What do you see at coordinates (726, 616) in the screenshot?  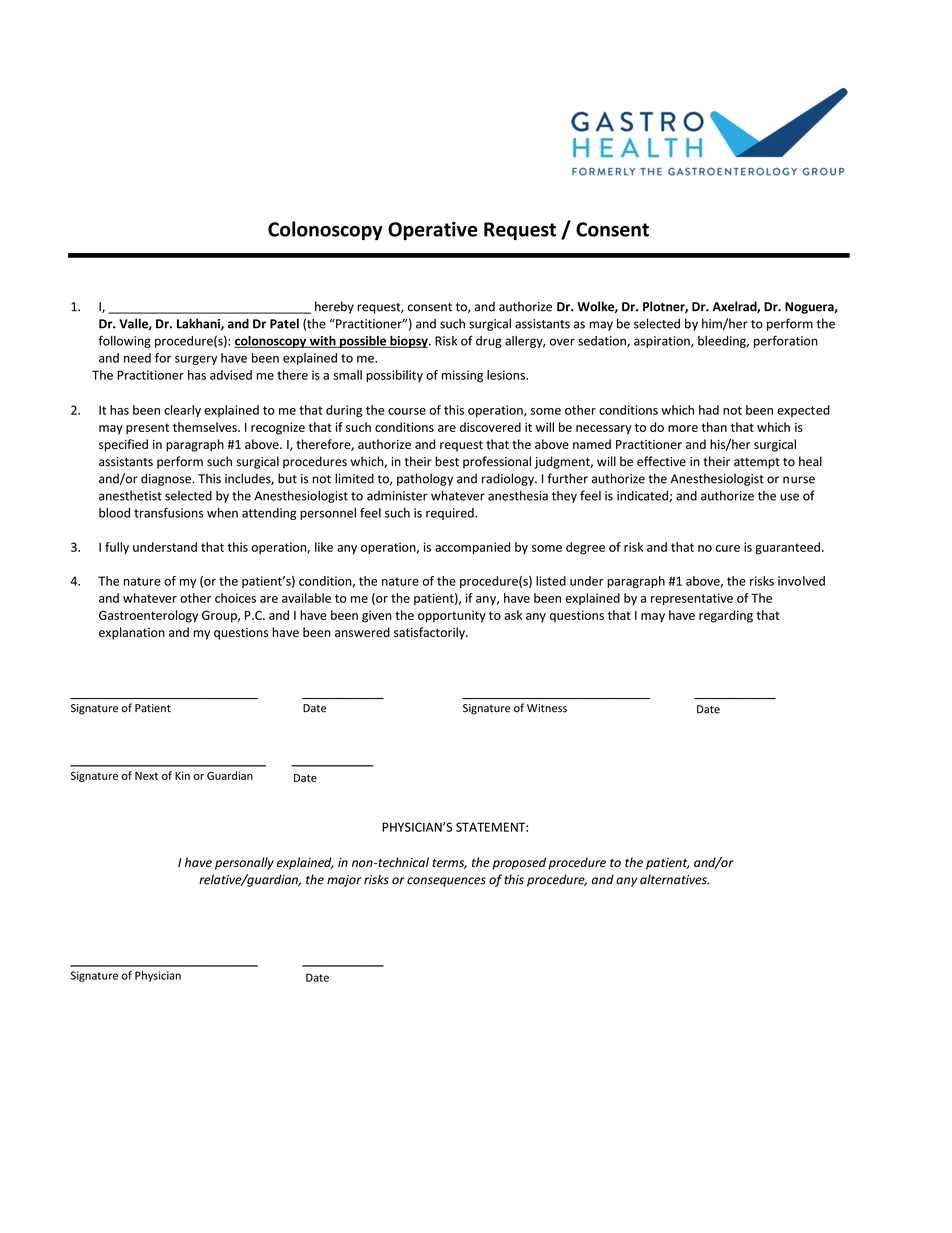 I see `regarding` at bounding box center [726, 616].
